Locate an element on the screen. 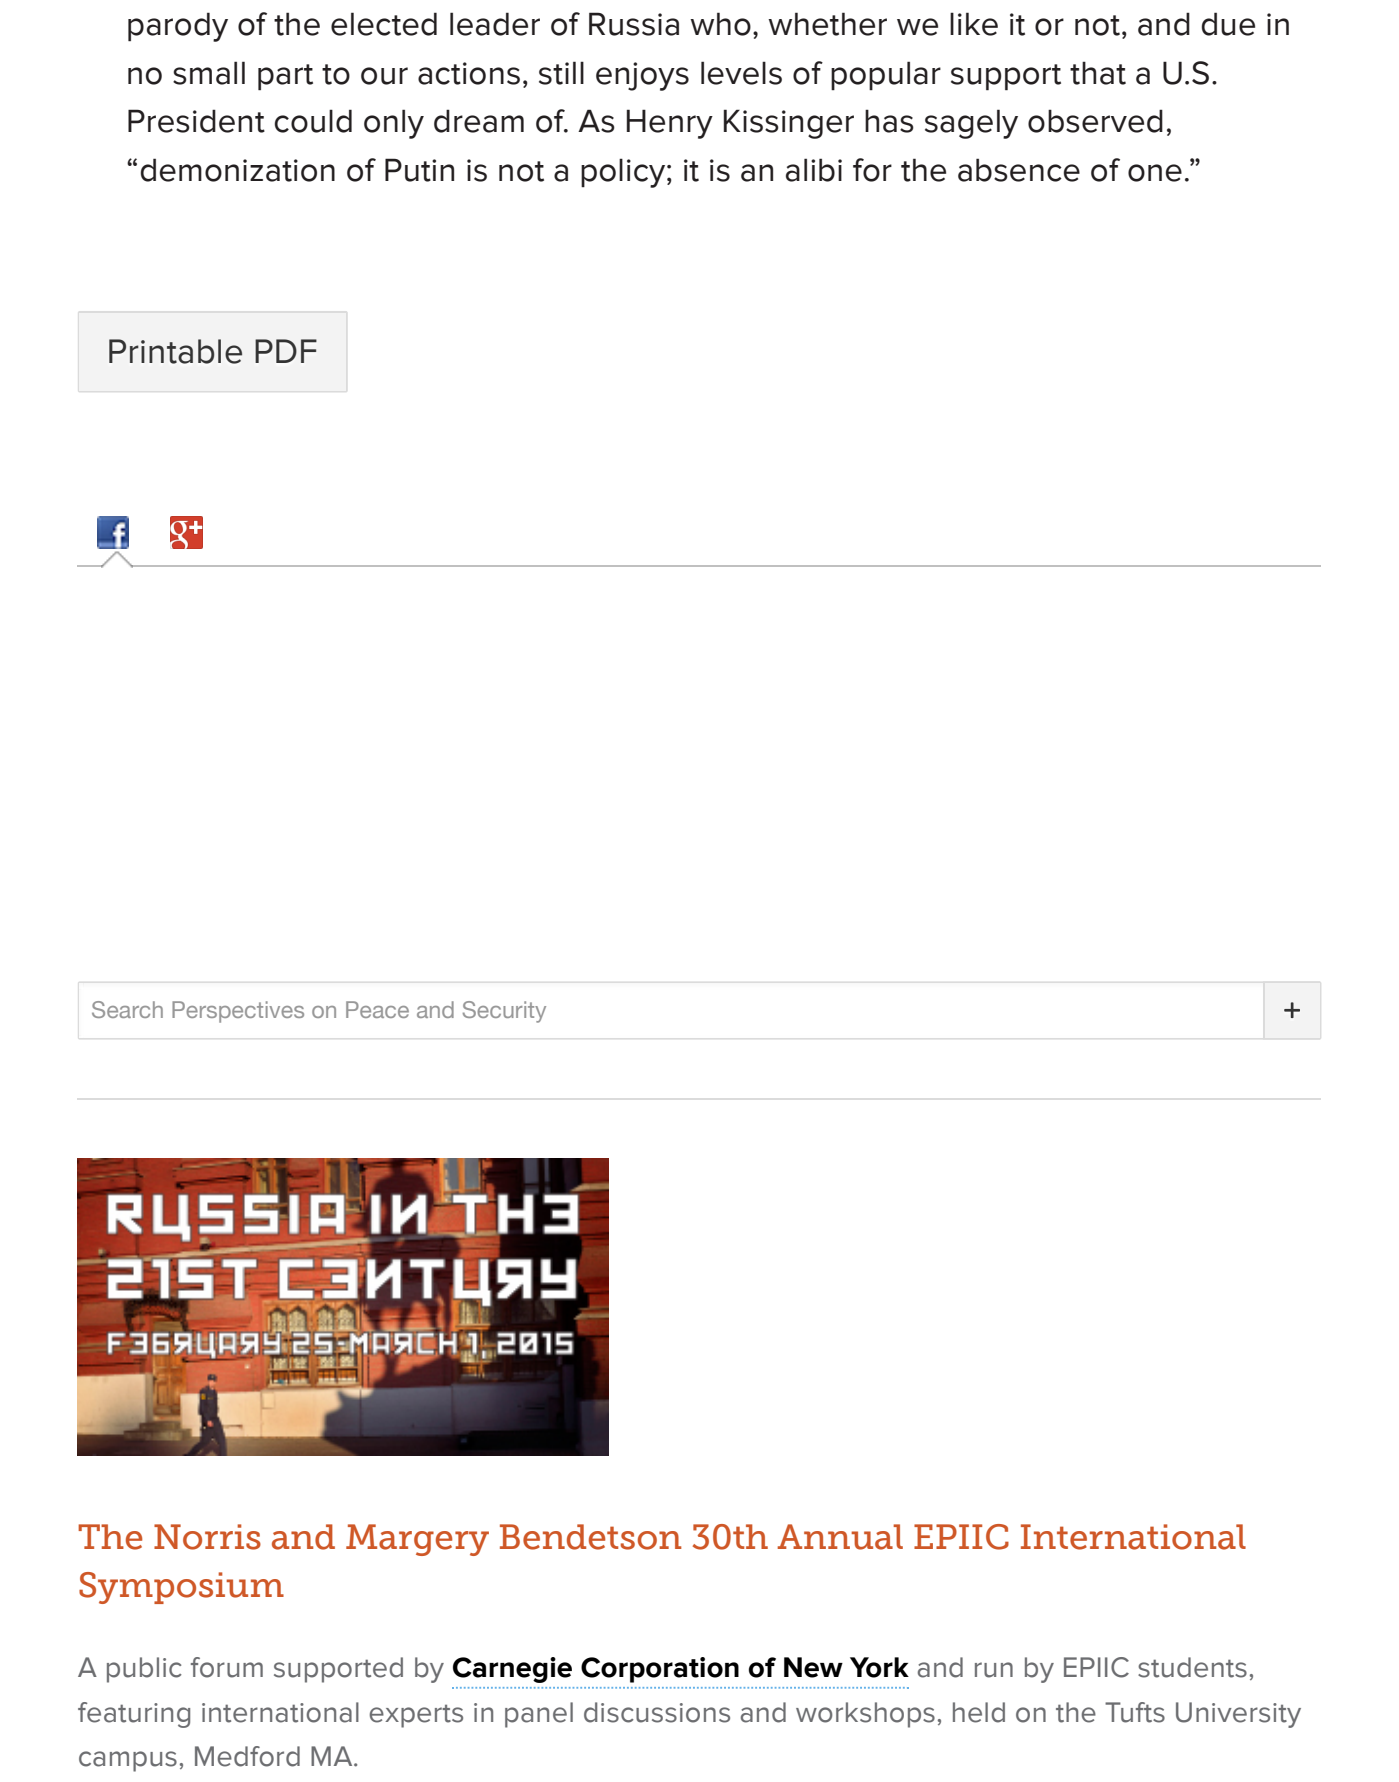 Image resolution: width=1399 pixels, height=1782 pixels. that is located at coordinates (1098, 73).
